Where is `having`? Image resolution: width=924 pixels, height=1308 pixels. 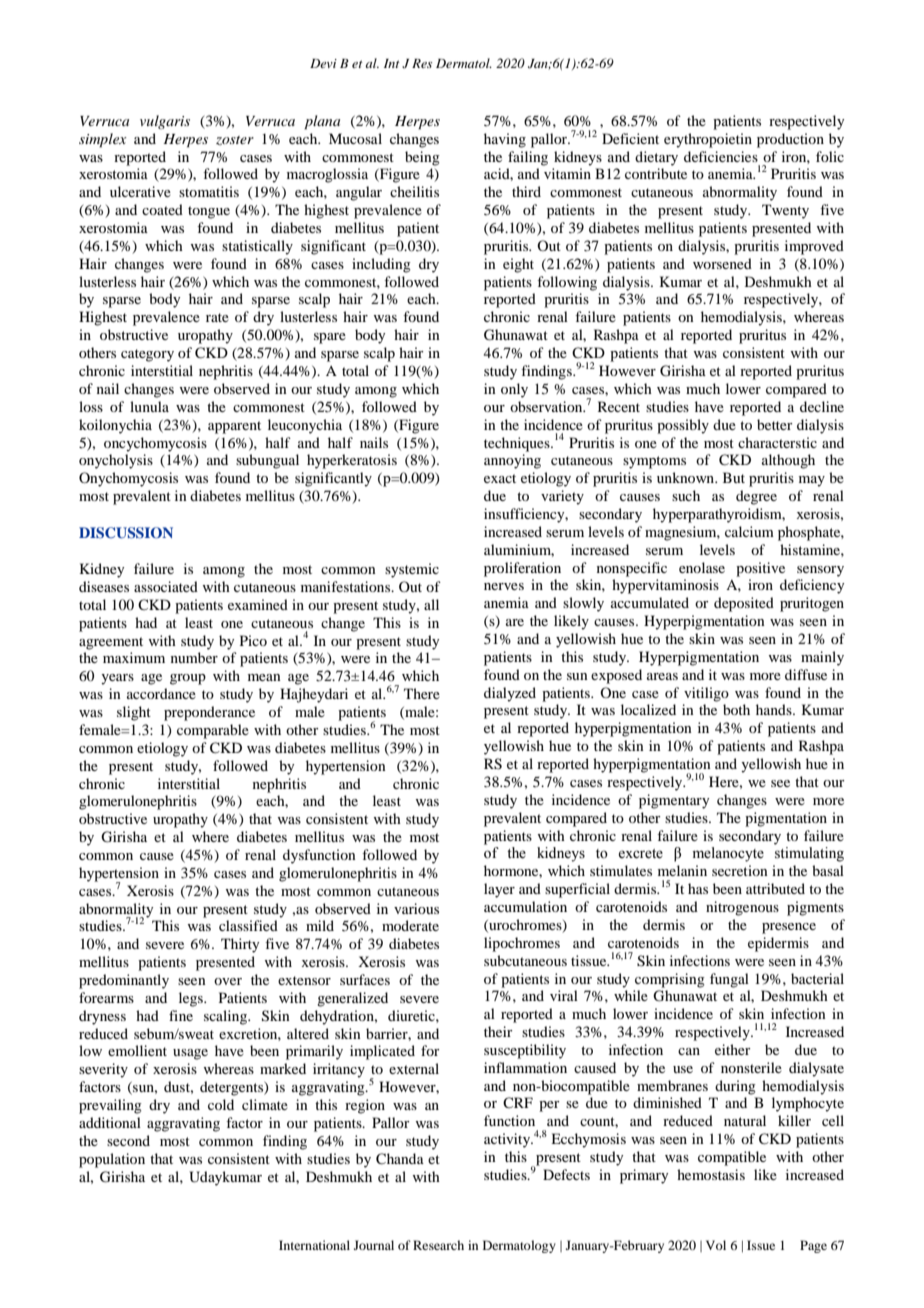
having is located at coordinates (505, 140).
